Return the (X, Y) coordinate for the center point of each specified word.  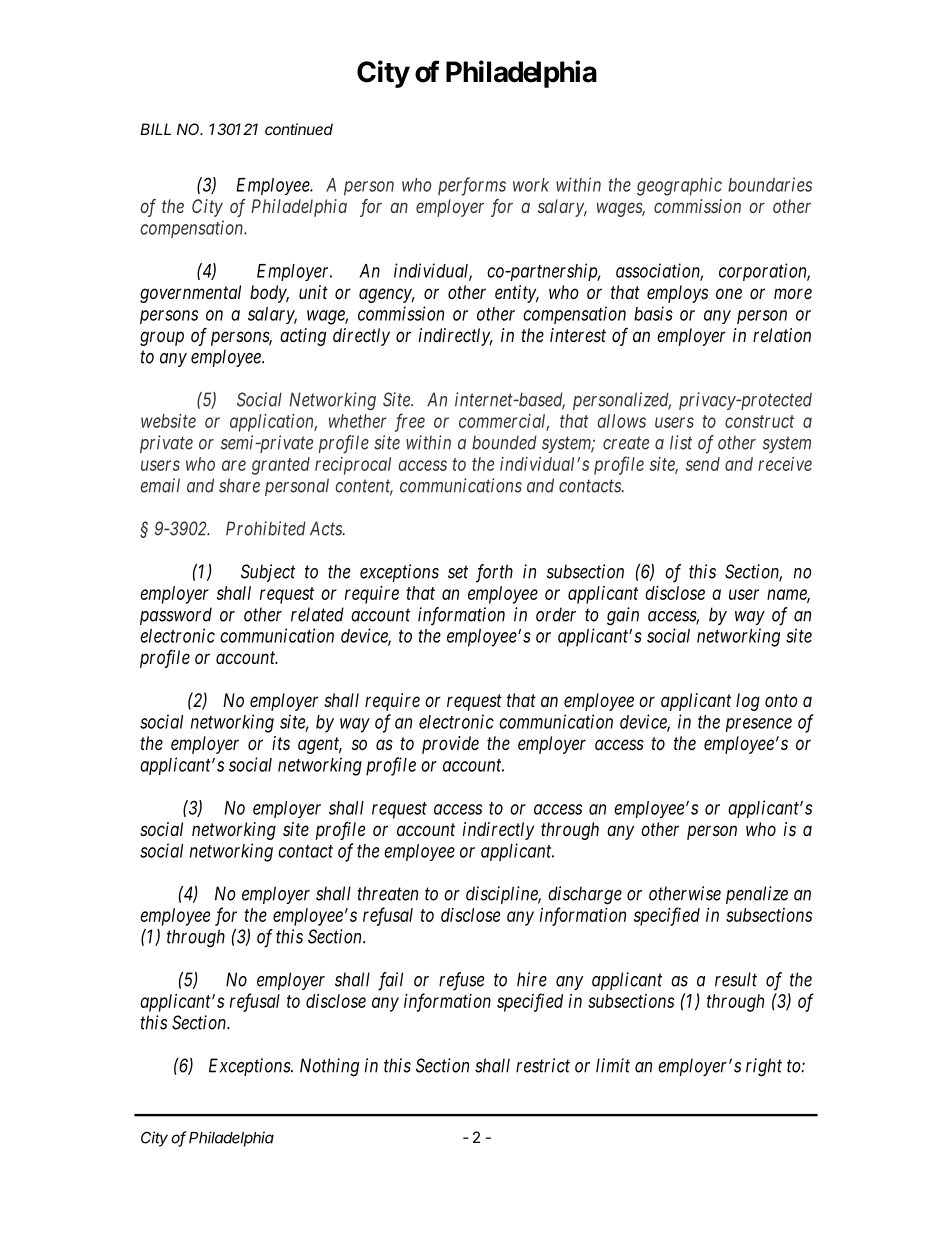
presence (759, 725)
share (239, 485)
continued (299, 129)
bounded (504, 442)
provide (450, 745)
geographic (679, 186)
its (281, 743)
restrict (543, 1065)
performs (472, 186)
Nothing (329, 1067)
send (703, 464)
